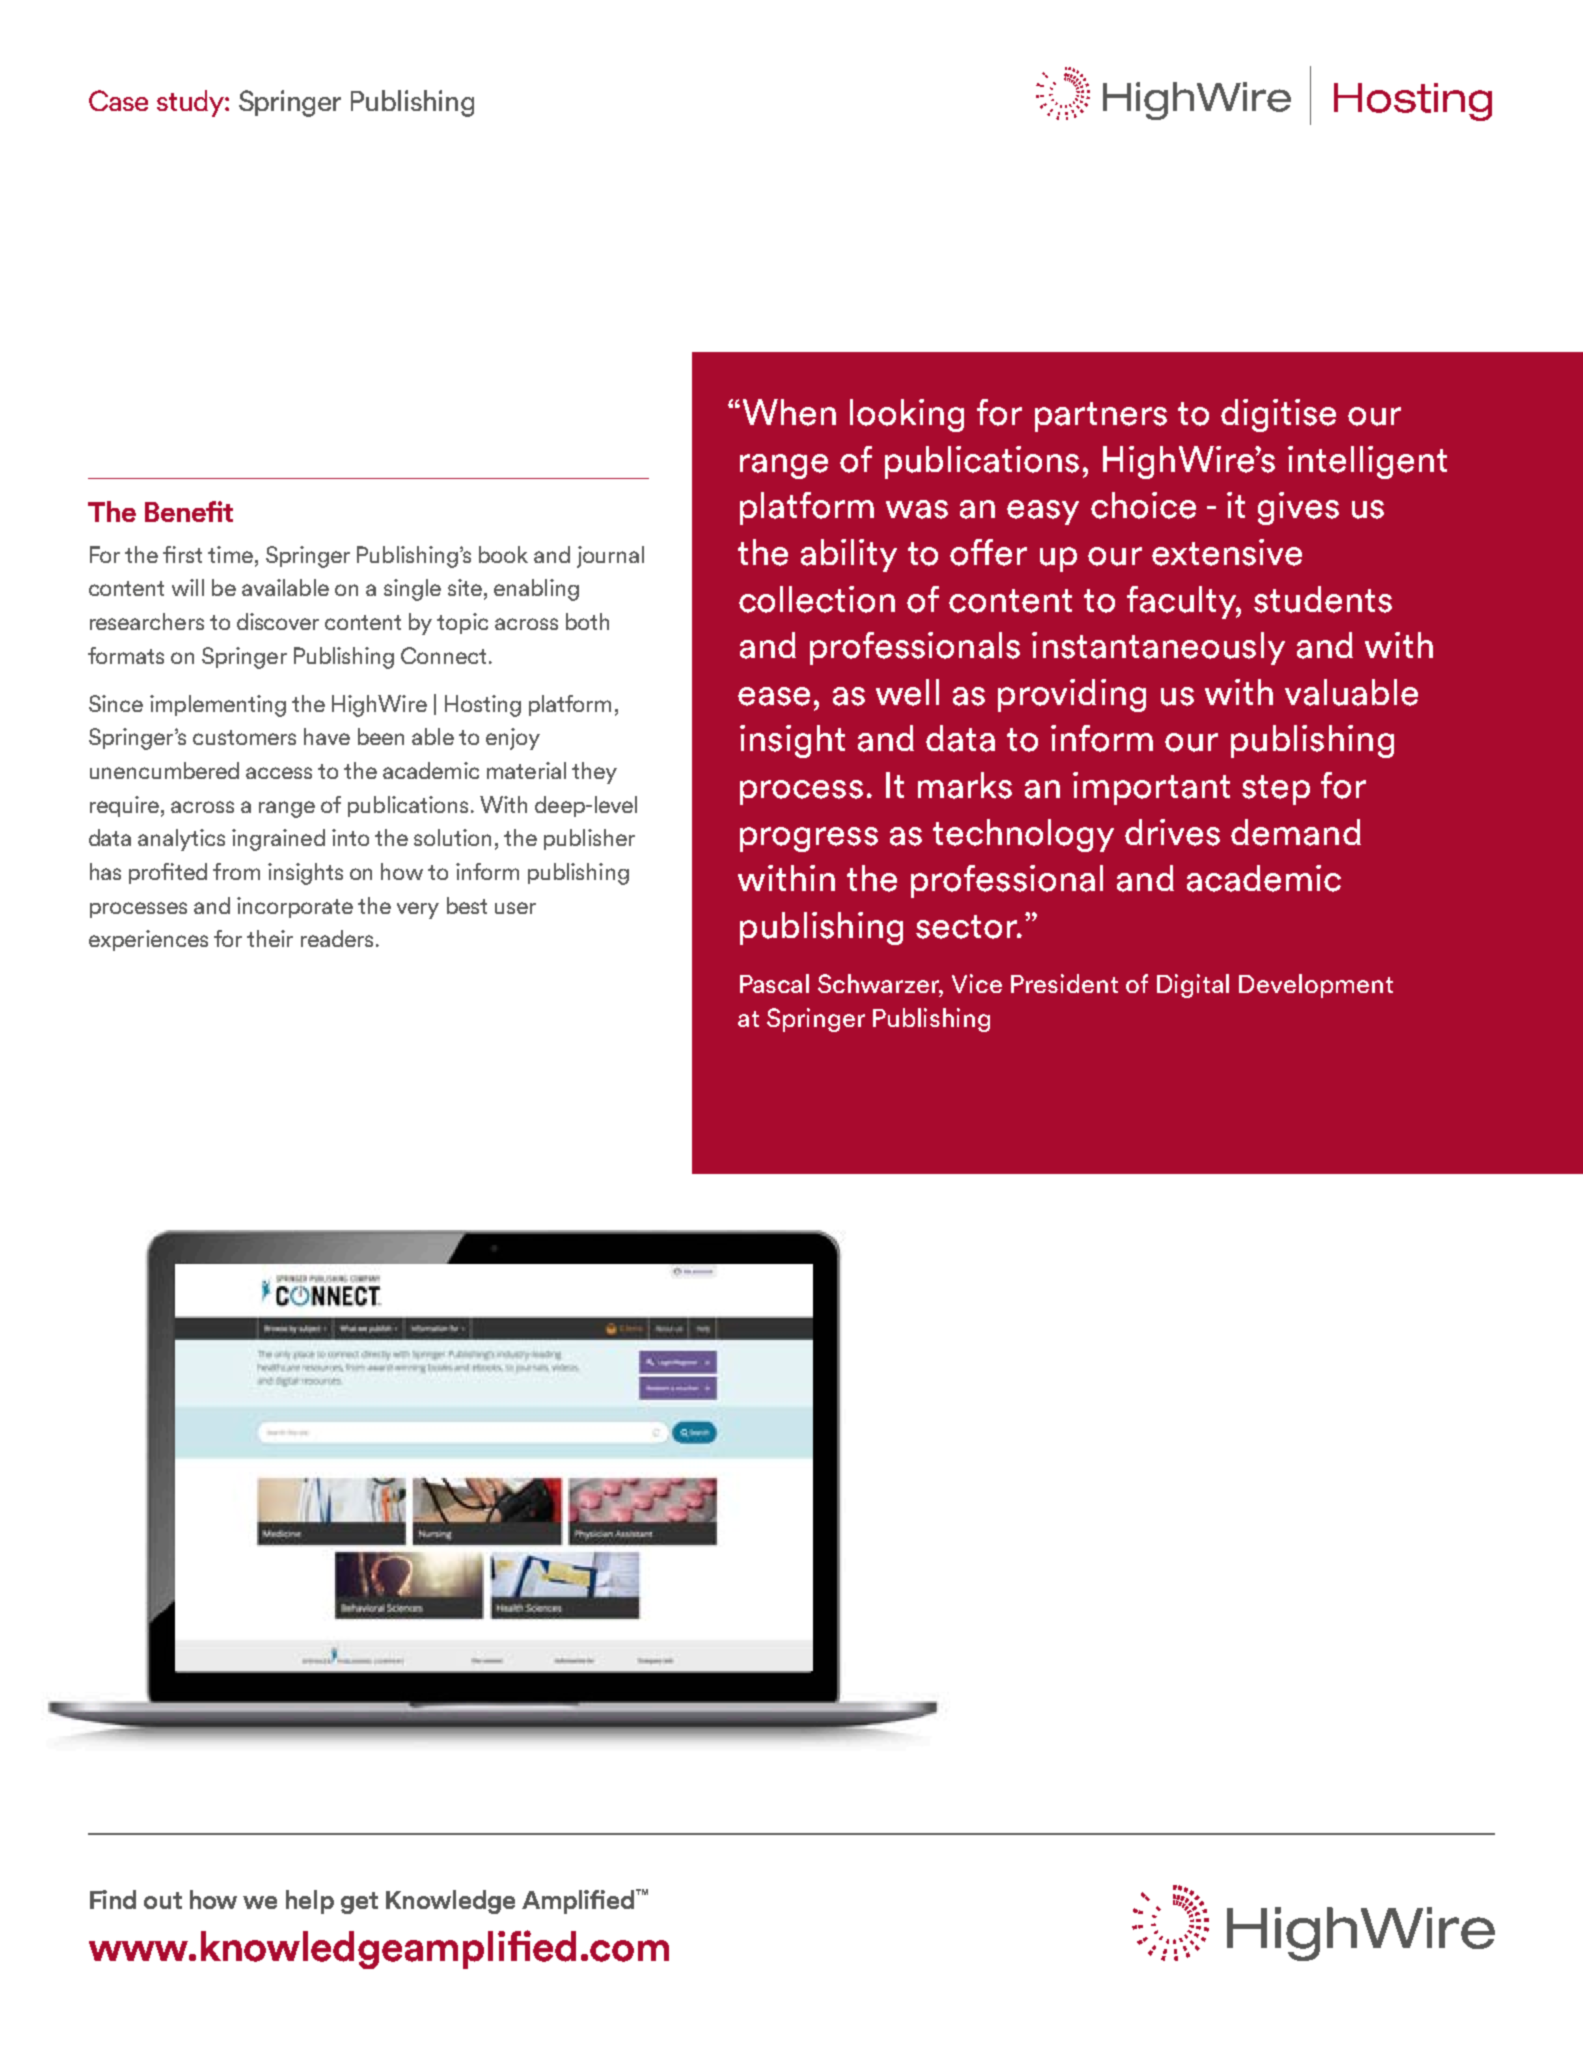 The height and width of the document is (2049, 1583). What do you see at coordinates (310, 1902) in the document?
I see `help` at bounding box center [310, 1902].
